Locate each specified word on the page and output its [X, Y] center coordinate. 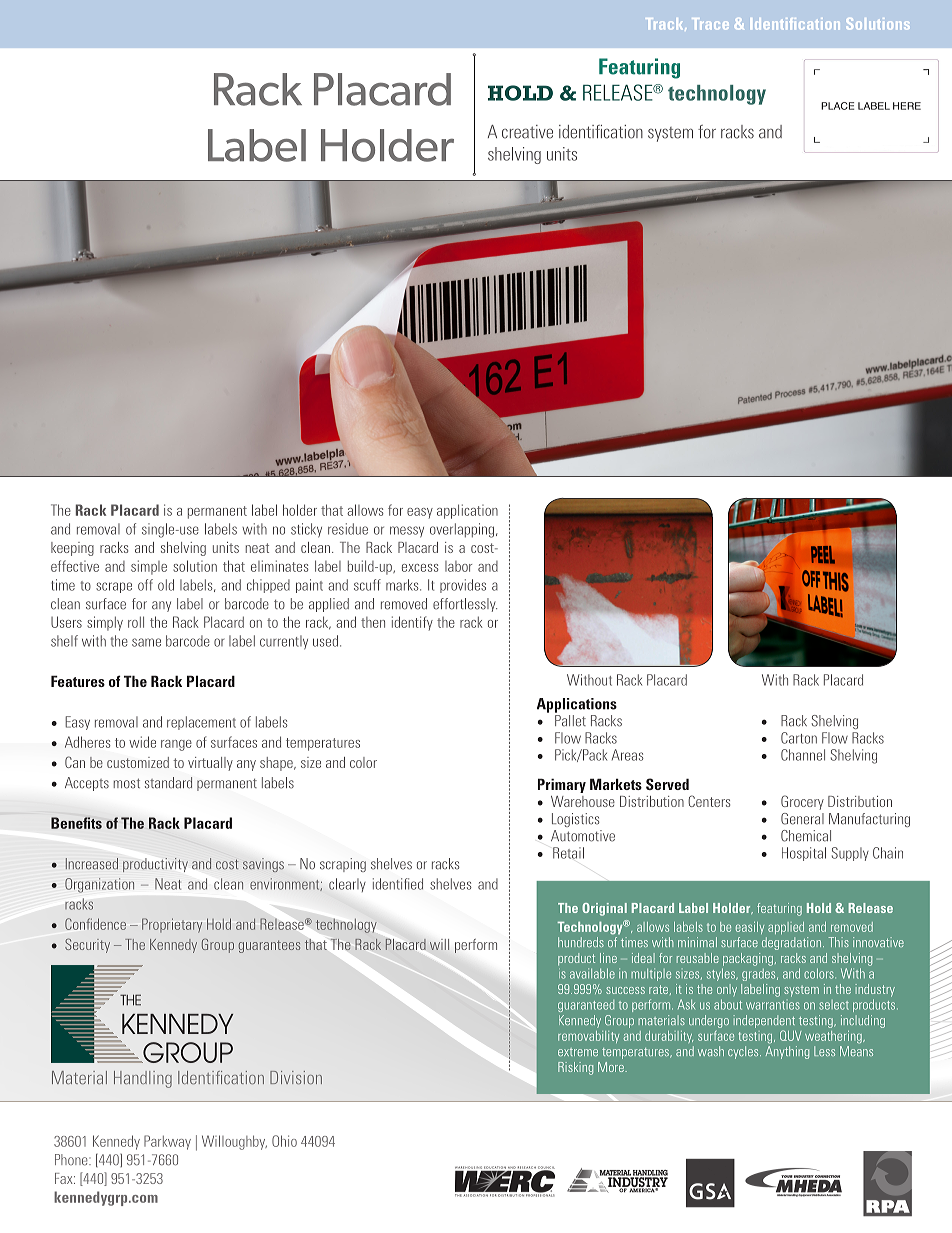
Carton [799, 738]
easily [750, 928]
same [146, 642]
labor [458, 566]
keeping [72, 549]
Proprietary [172, 925]
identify [412, 623]
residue [348, 529]
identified [398, 884]
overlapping [462, 530]
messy [407, 532]
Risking [575, 1068]
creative [527, 132]
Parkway [167, 1142]
